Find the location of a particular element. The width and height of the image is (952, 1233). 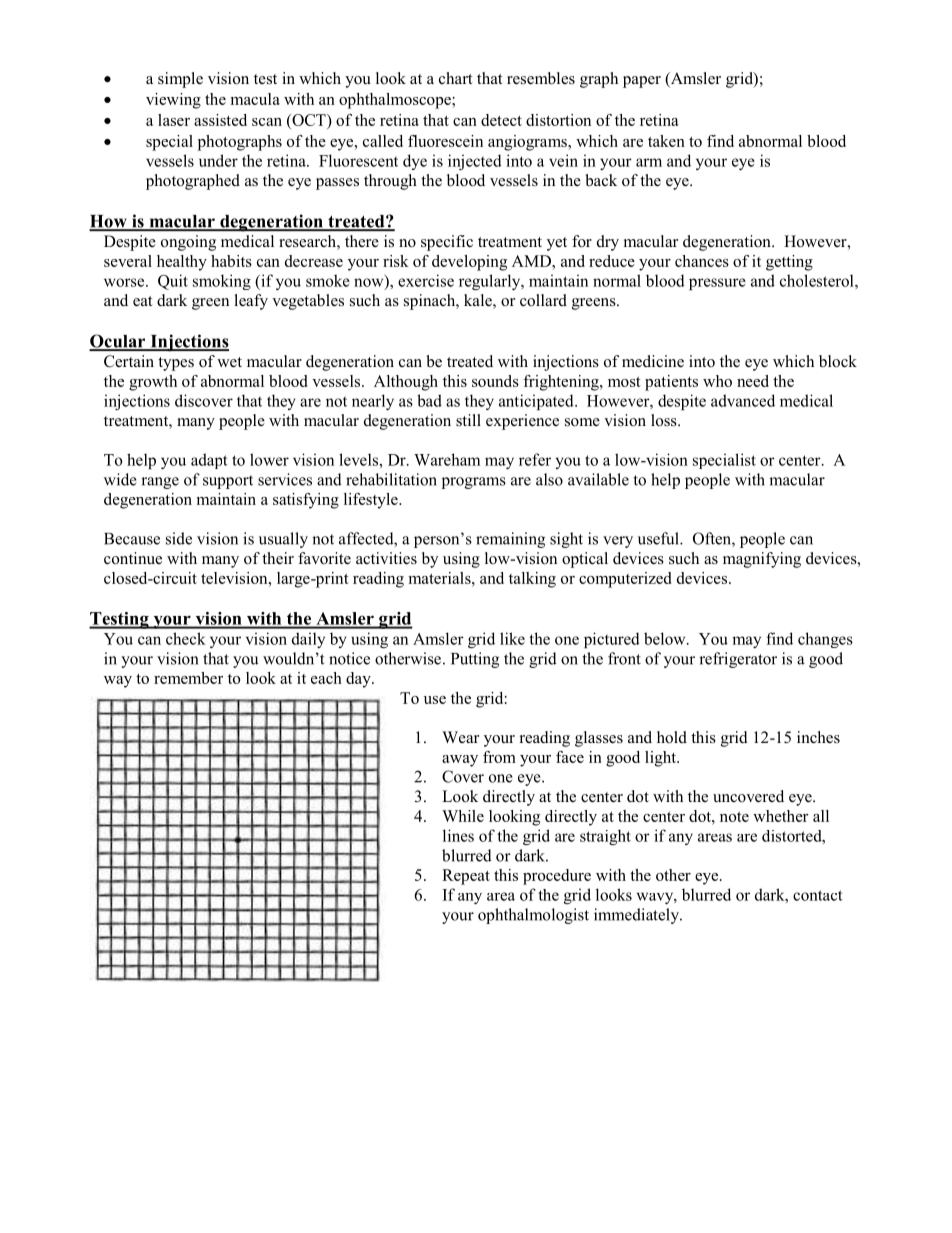

taken is located at coordinates (666, 141).
